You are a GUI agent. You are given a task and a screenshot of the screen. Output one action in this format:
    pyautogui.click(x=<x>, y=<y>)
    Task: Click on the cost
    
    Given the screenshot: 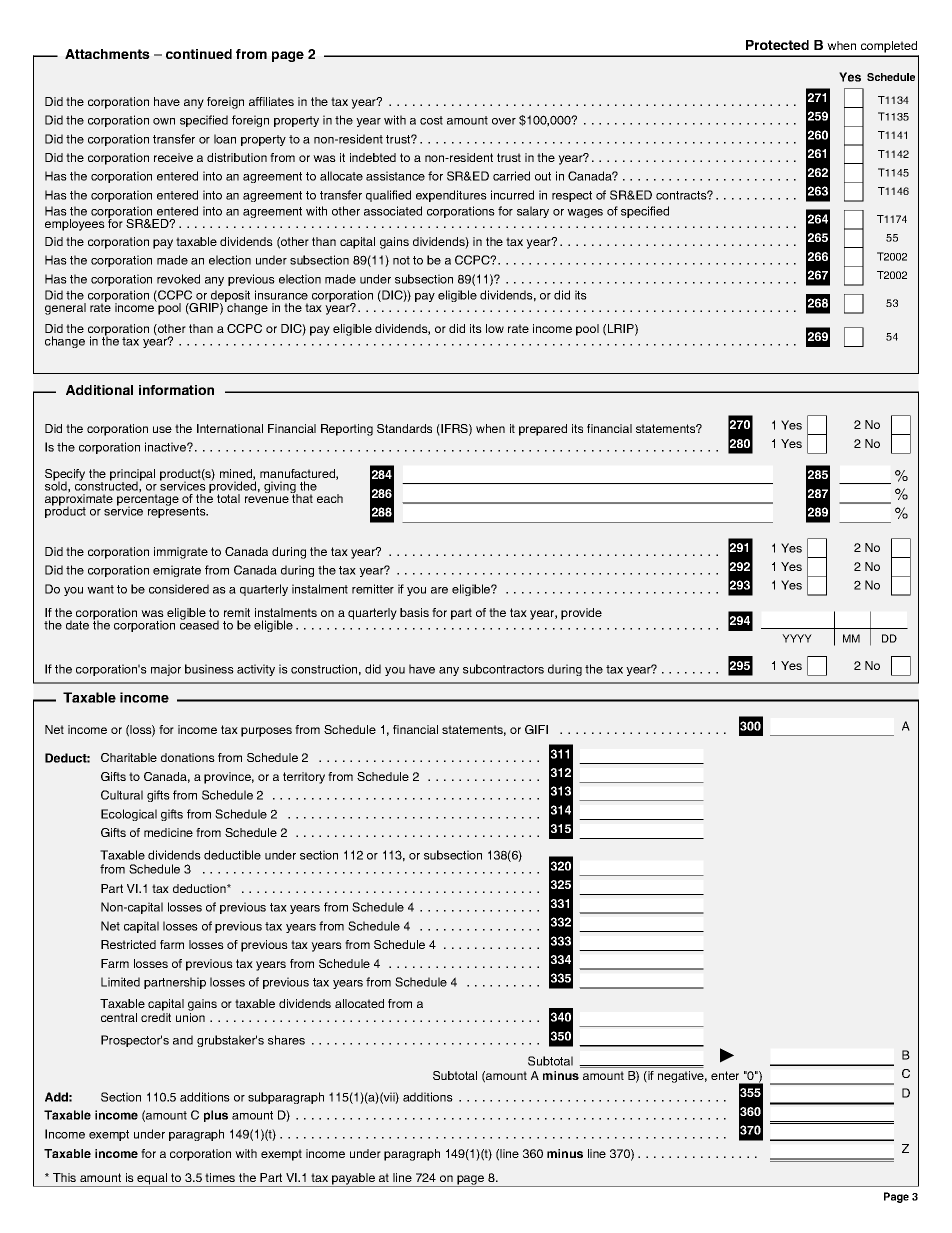 What is the action you would take?
    pyautogui.click(x=431, y=120)
